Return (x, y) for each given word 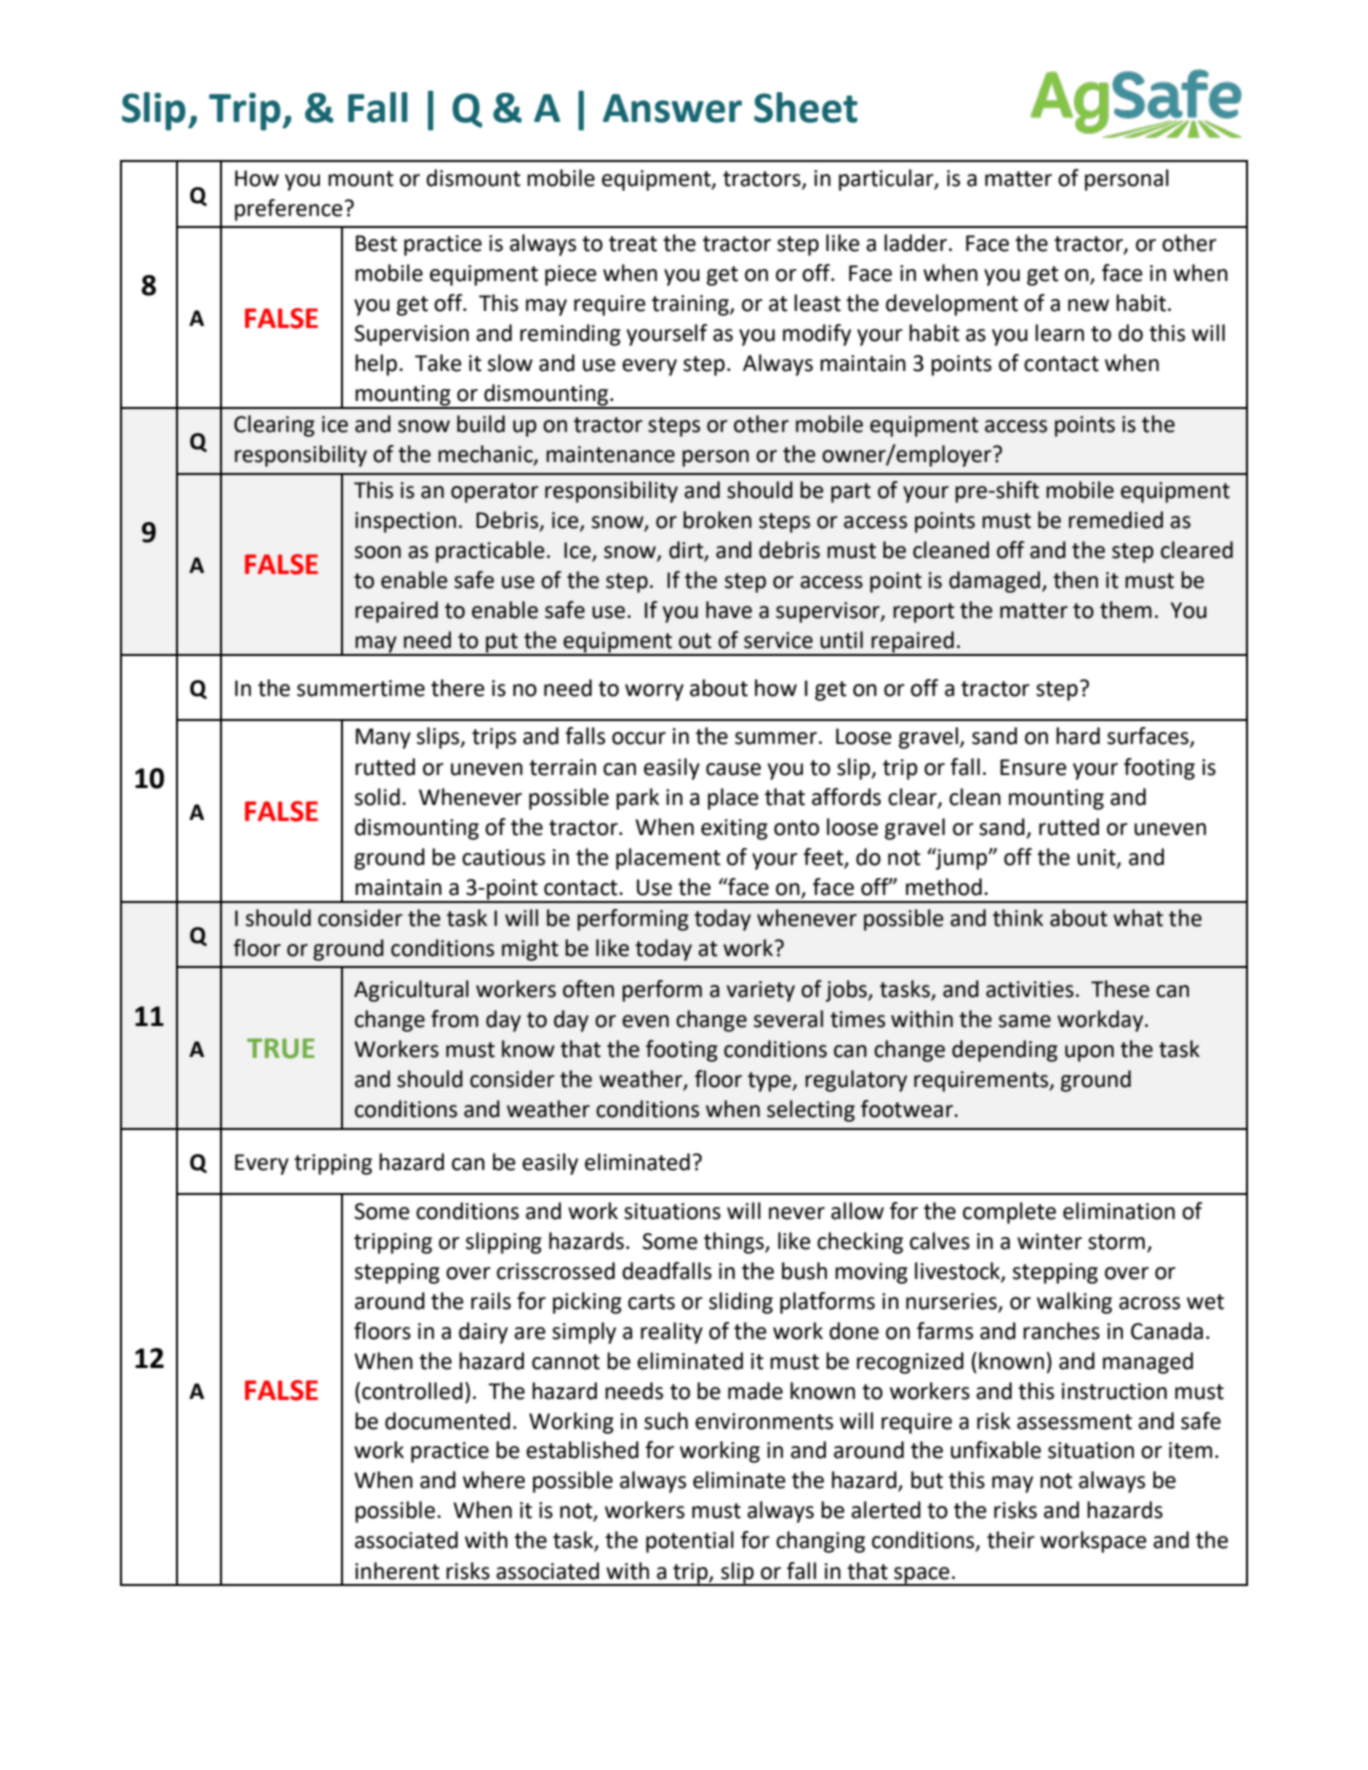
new (1088, 305)
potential (690, 1542)
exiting (734, 829)
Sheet (806, 107)
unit (1097, 858)
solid (377, 797)
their (1011, 1540)
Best (376, 243)
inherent (397, 1571)
